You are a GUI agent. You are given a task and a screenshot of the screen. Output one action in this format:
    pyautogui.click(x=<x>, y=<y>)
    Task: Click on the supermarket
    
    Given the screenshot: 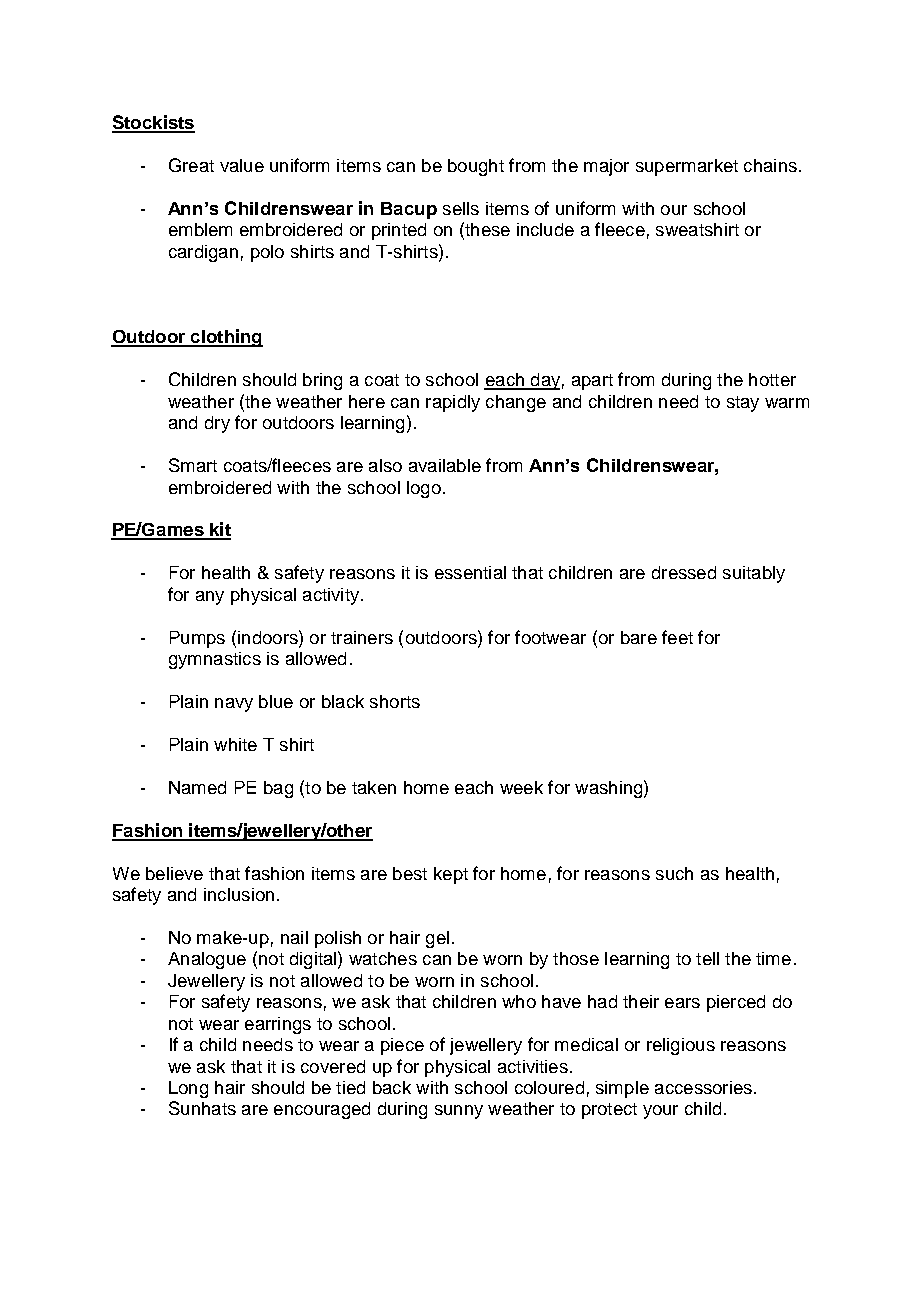 What is the action you would take?
    pyautogui.click(x=687, y=167)
